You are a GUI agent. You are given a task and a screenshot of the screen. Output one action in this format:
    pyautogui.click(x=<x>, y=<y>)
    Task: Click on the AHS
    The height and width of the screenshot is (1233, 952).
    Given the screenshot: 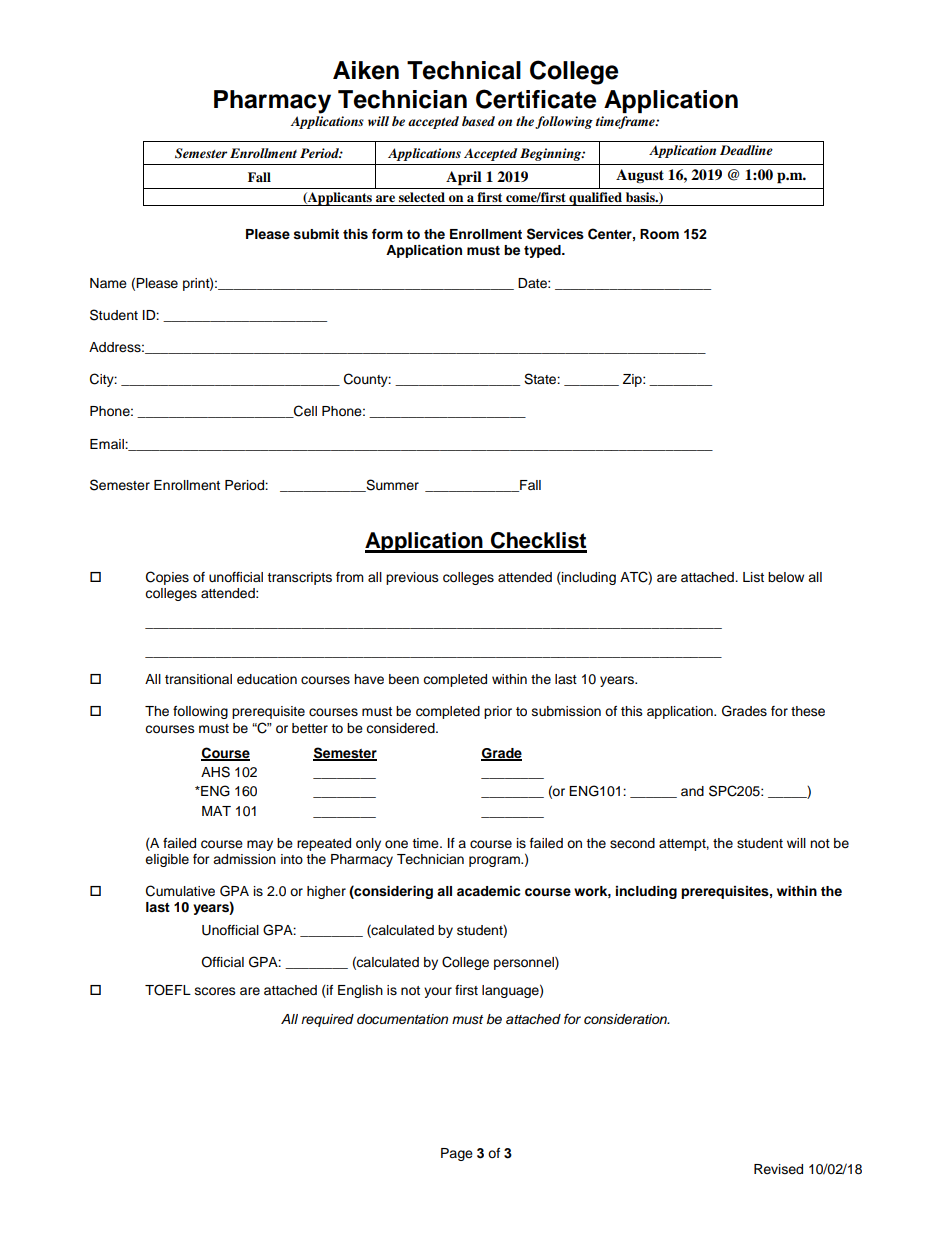 What is the action you would take?
    pyautogui.click(x=215, y=772)
